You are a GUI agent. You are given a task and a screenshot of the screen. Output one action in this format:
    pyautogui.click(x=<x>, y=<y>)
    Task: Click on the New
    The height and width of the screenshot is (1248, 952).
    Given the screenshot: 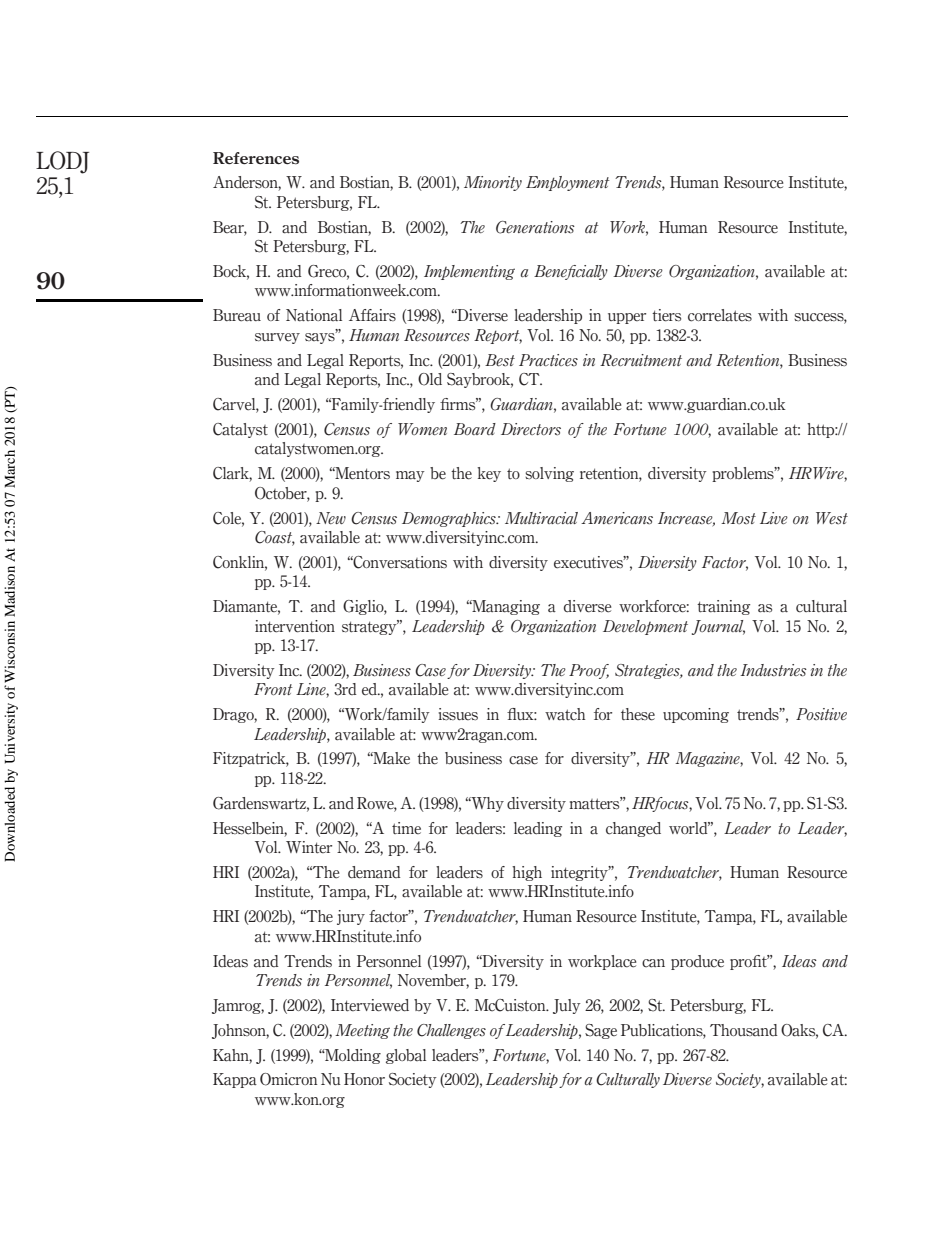 What is the action you would take?
    pyautogui.click(x=331, y=518)
